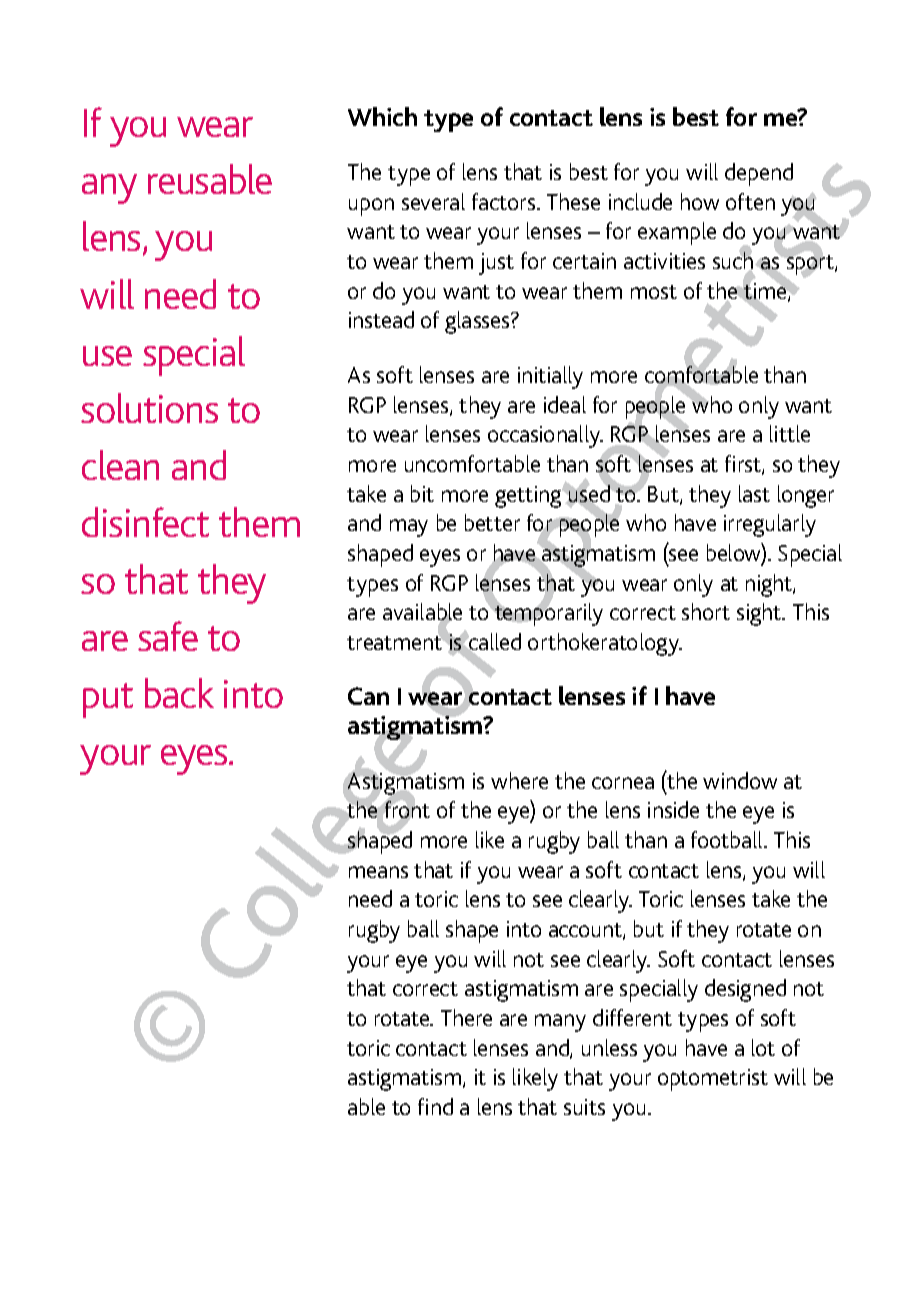  What do you see at coordinates (759, 174) in the image?
I see `depend` at bounding box center [759, 174].
